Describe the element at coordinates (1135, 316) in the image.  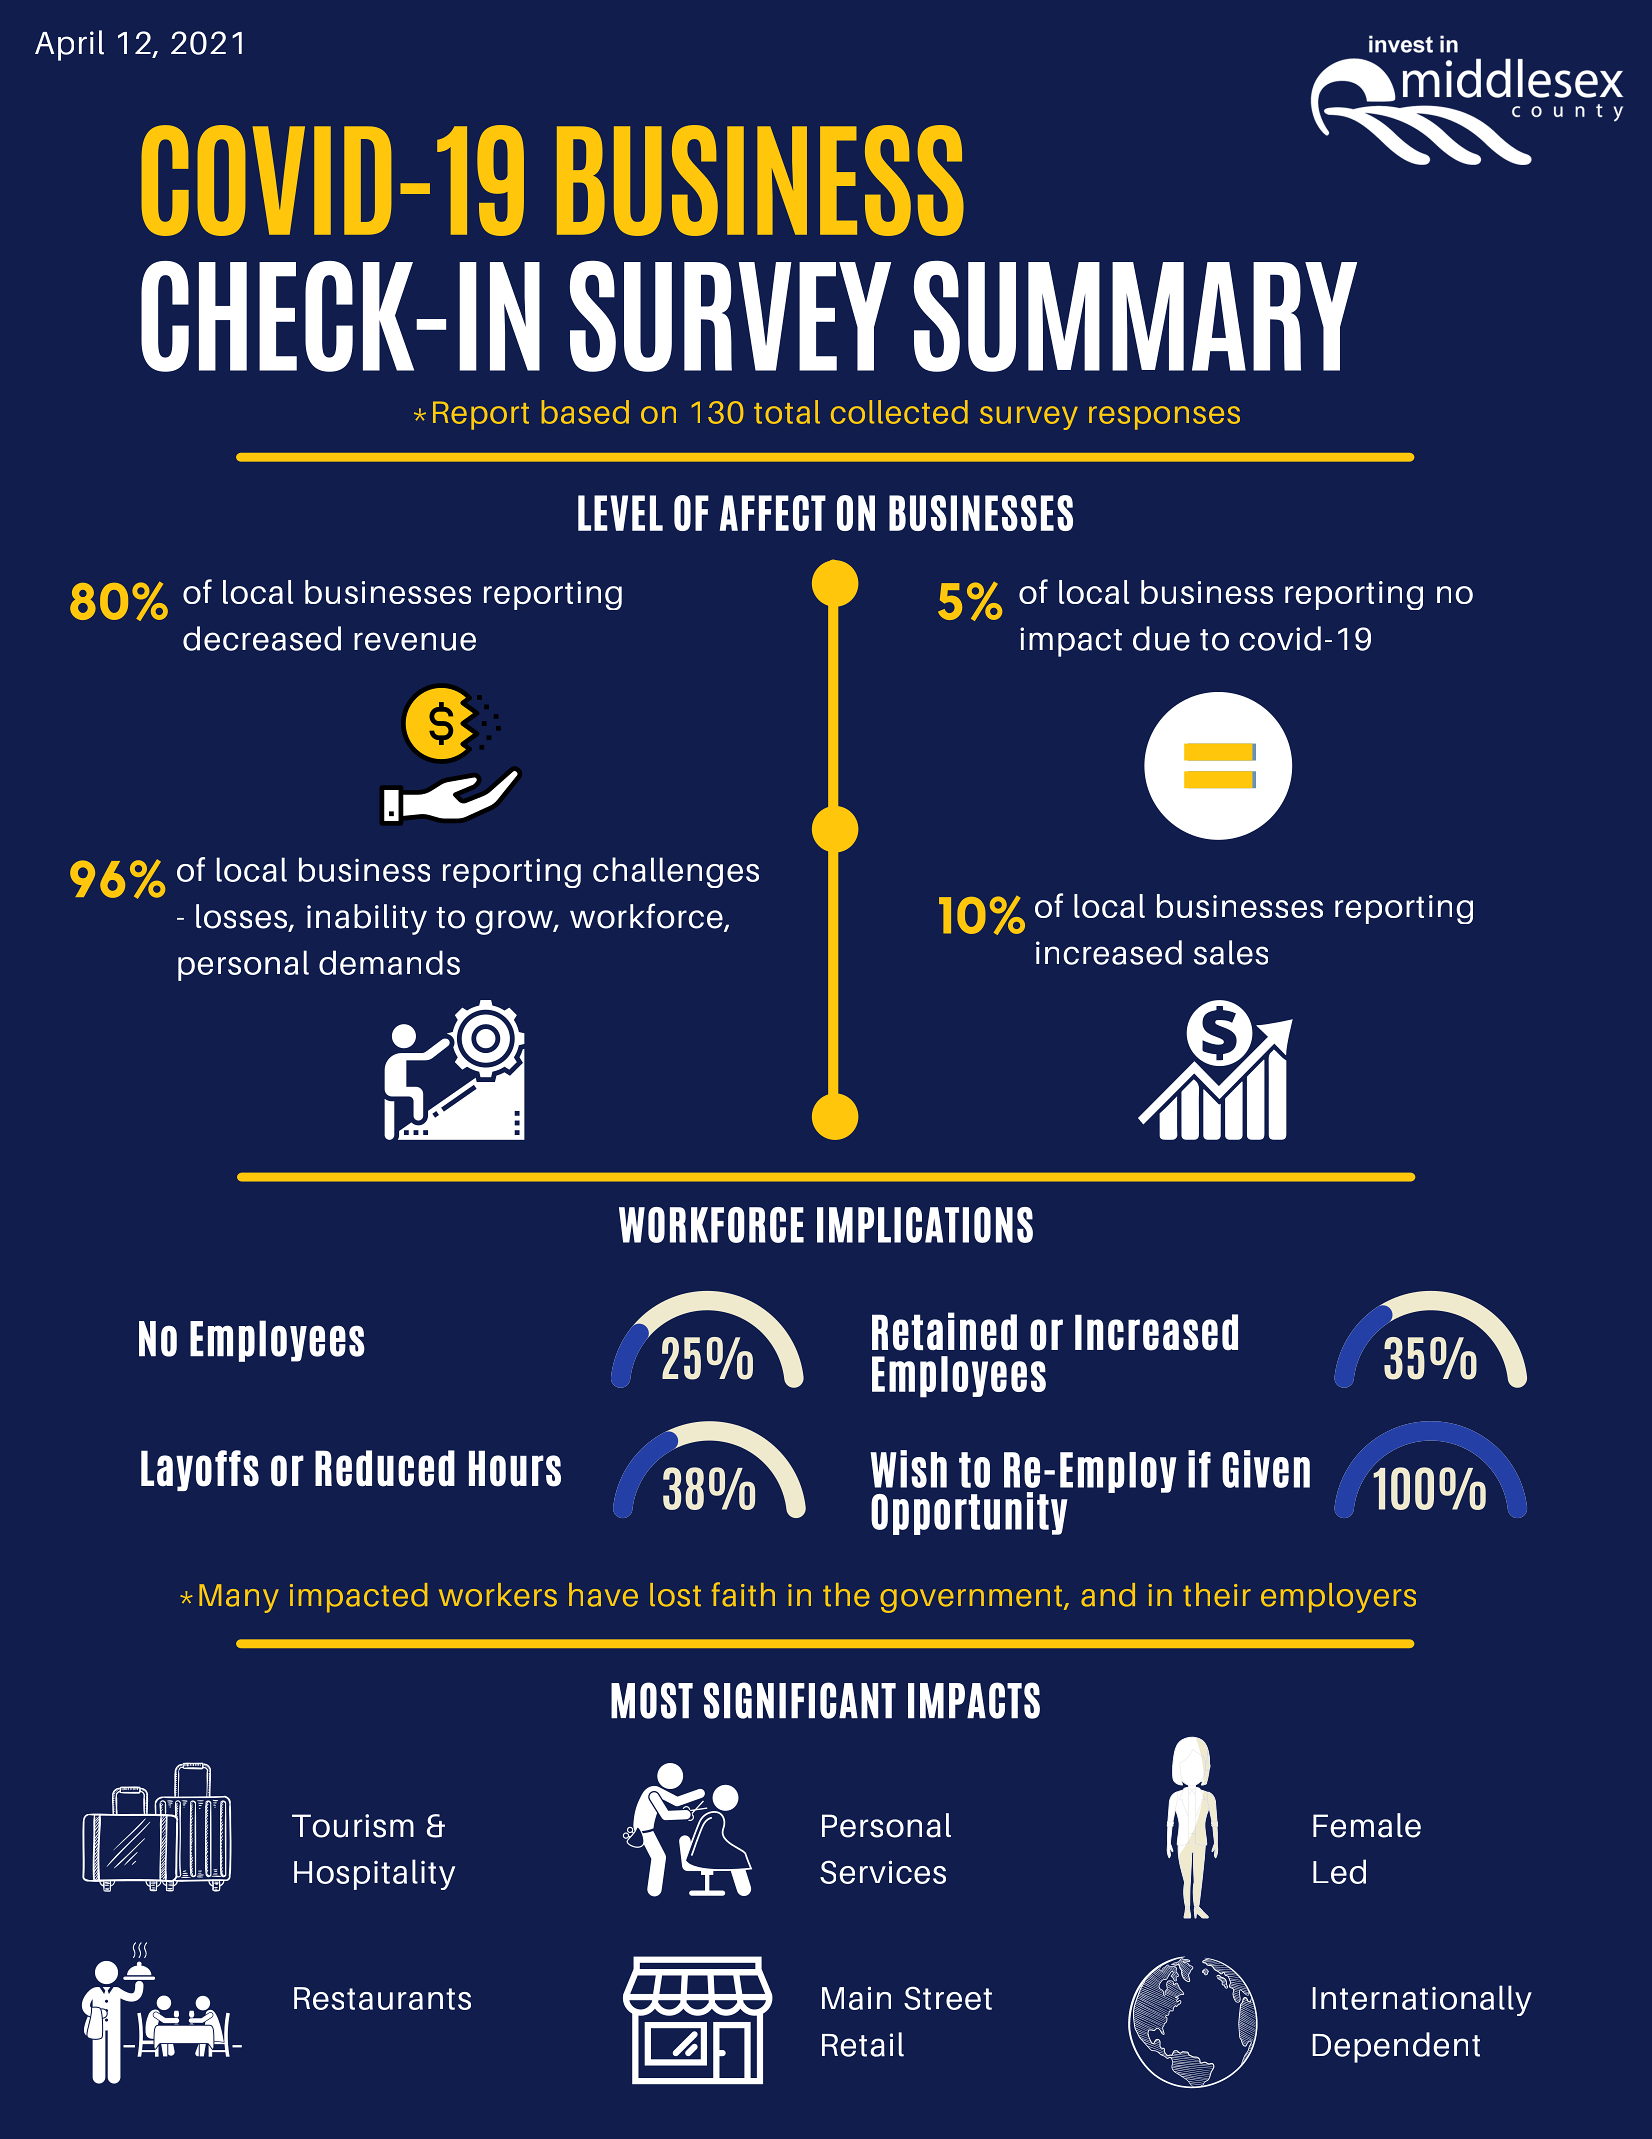
I see `SUMMARY` at that location.
